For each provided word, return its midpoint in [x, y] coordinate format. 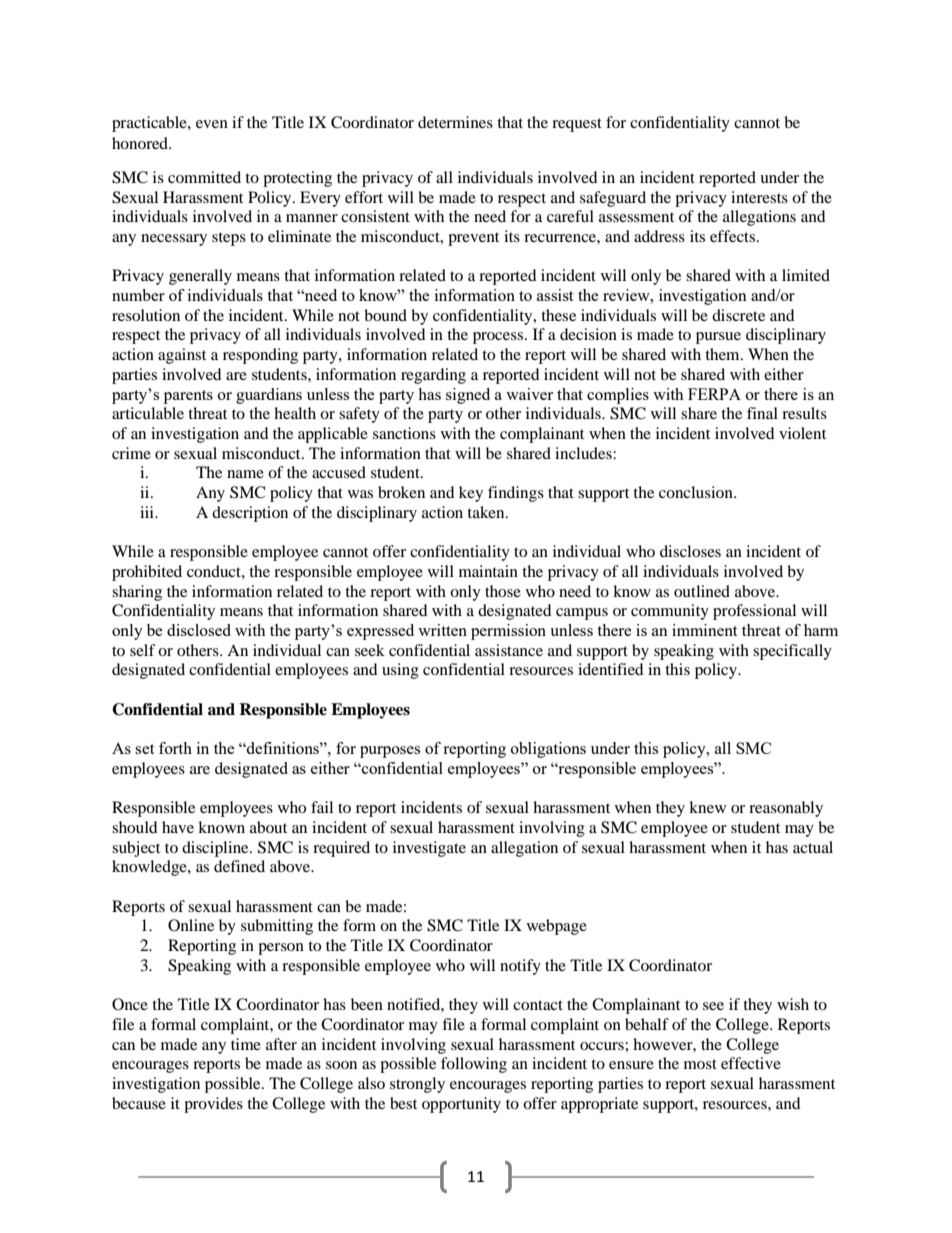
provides [213, 1105]
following [474, 1065]
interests [759, 197]
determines [455, 122]
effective [751, 1063]
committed [204, 177]
